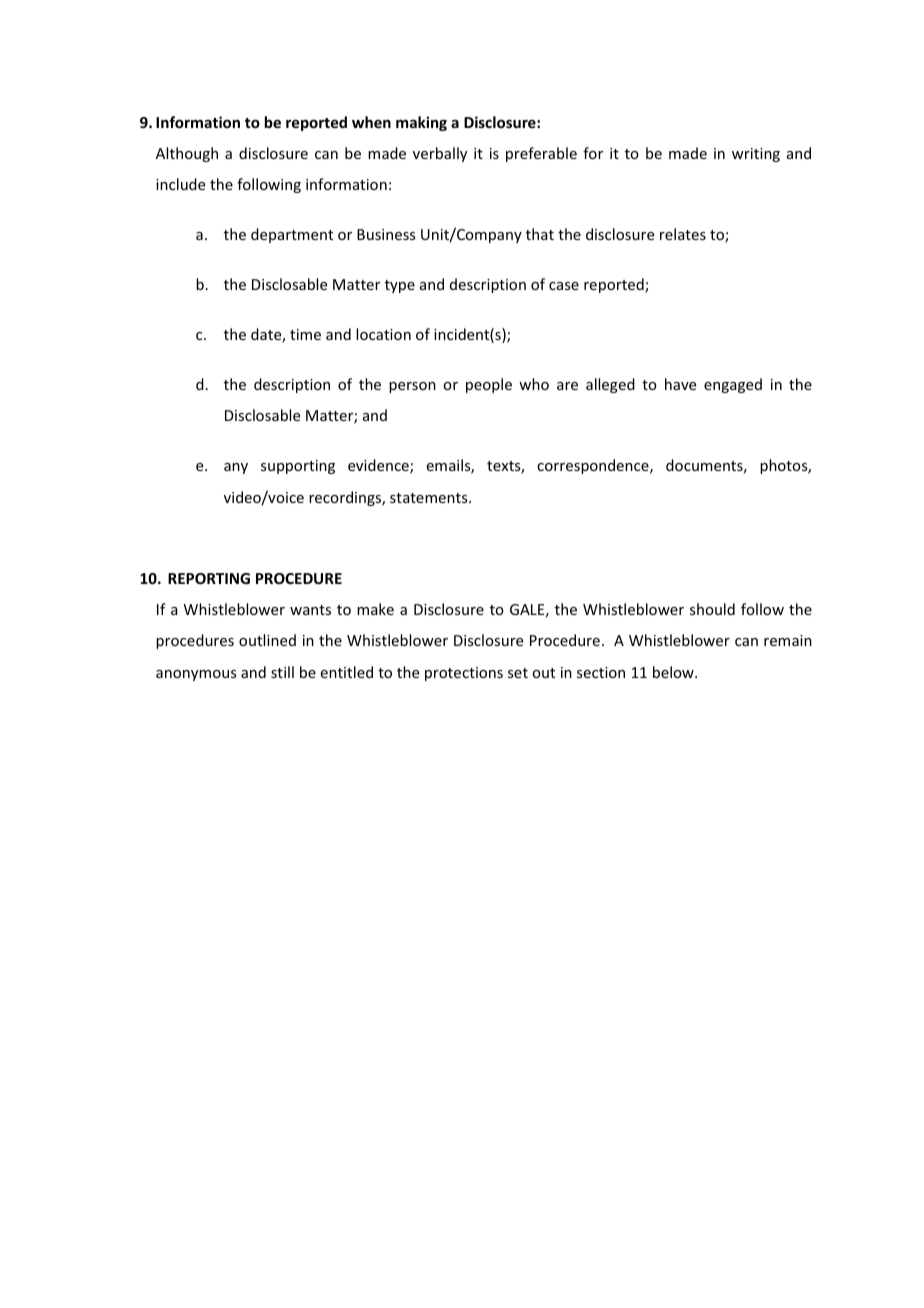  Describe the element at coordinates (756, 155) in the page. I see `writing` at that location.
